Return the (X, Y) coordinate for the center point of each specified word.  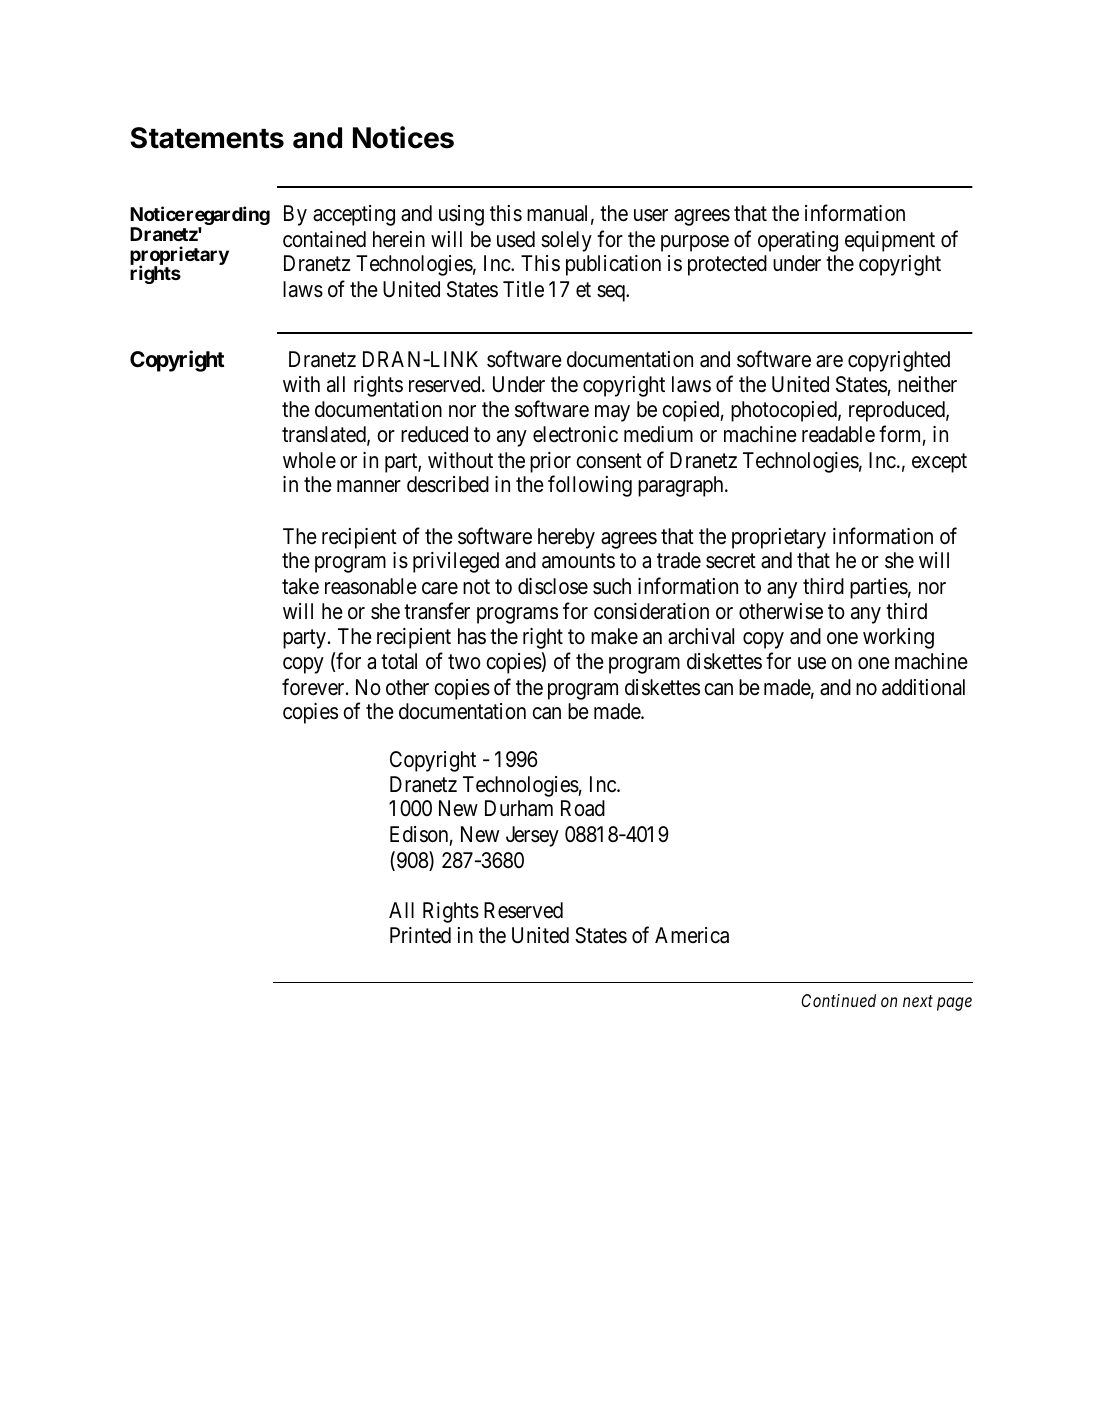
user (651, 215)
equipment (890, 241)
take (300, 586)
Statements (207, 138)
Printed (420, 935)
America (692, 935)
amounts (578, 561)
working (898, 638)
